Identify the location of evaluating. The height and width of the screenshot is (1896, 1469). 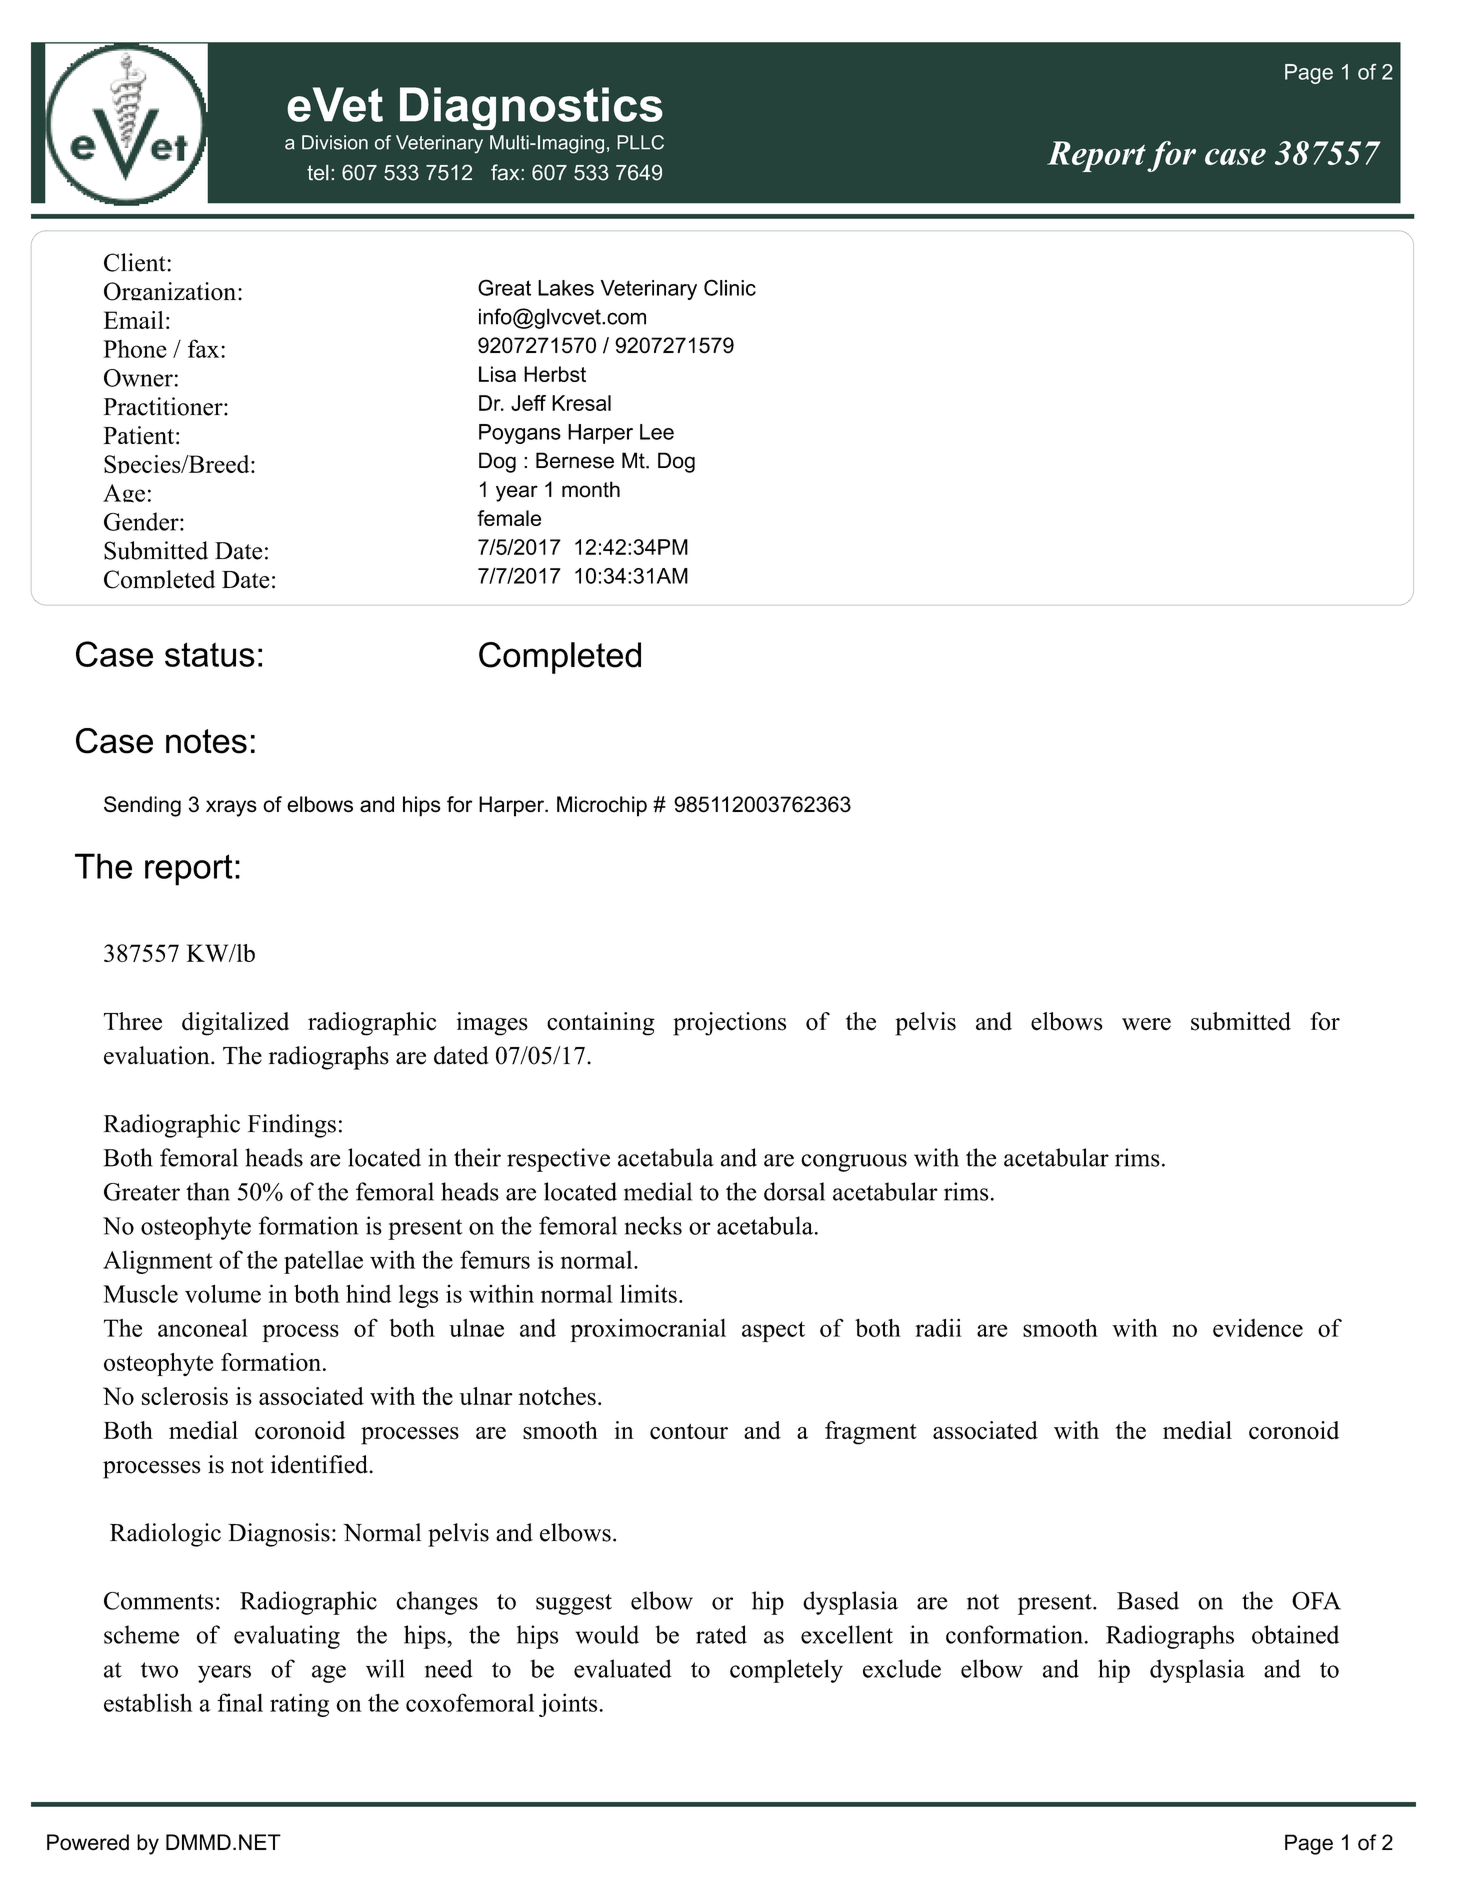
(287, 1637).
